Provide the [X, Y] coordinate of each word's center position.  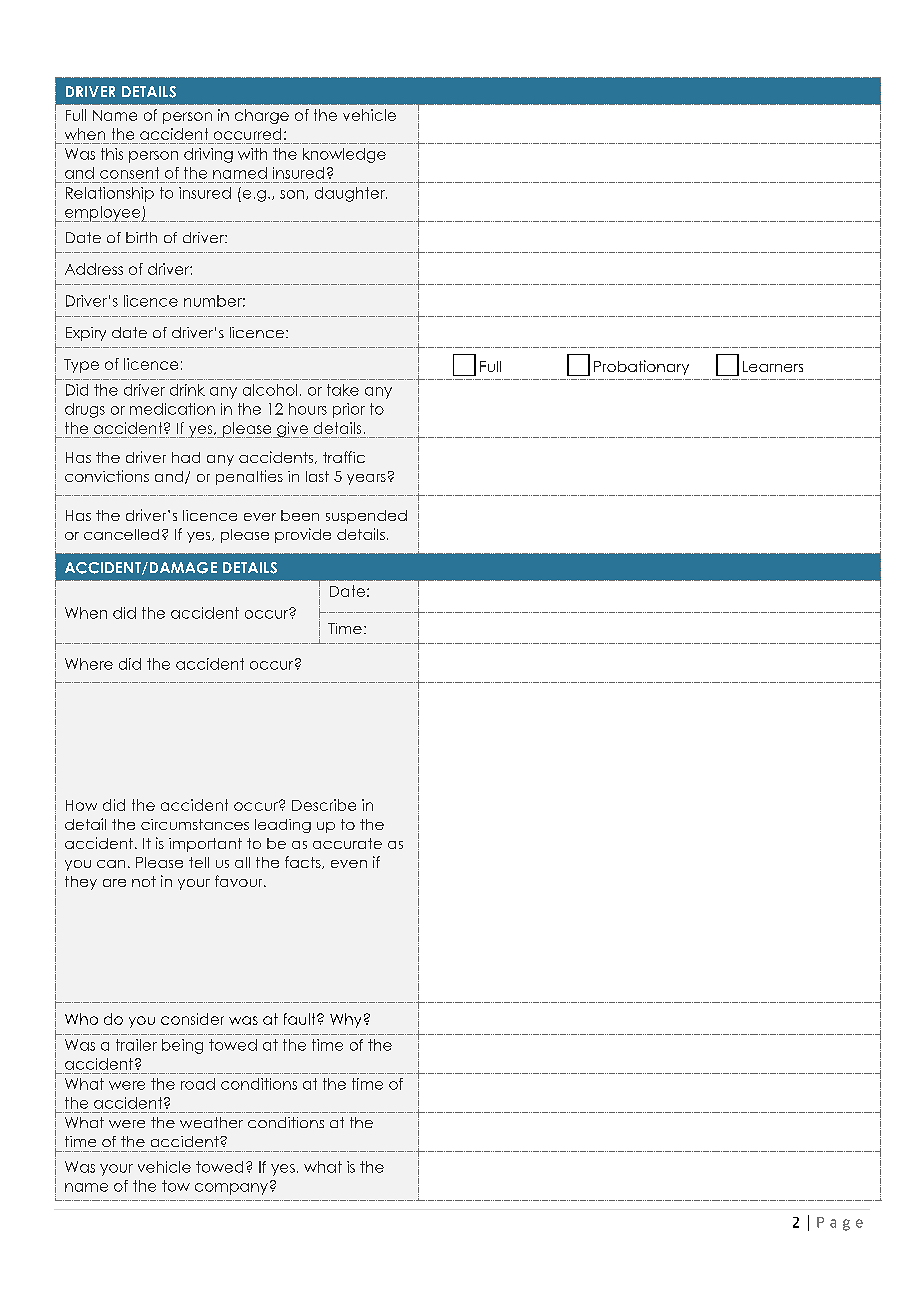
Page [840, 1224]
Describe [324, 805]
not [144, 881]
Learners [773, 366]
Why [345, 1020]
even [349, 864]
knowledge [344, 155]
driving [208, 155]
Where [89, 664]
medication [172, 409]
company [231, 1189]
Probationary [641, 367]
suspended [366, 517]
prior [349, 410]
